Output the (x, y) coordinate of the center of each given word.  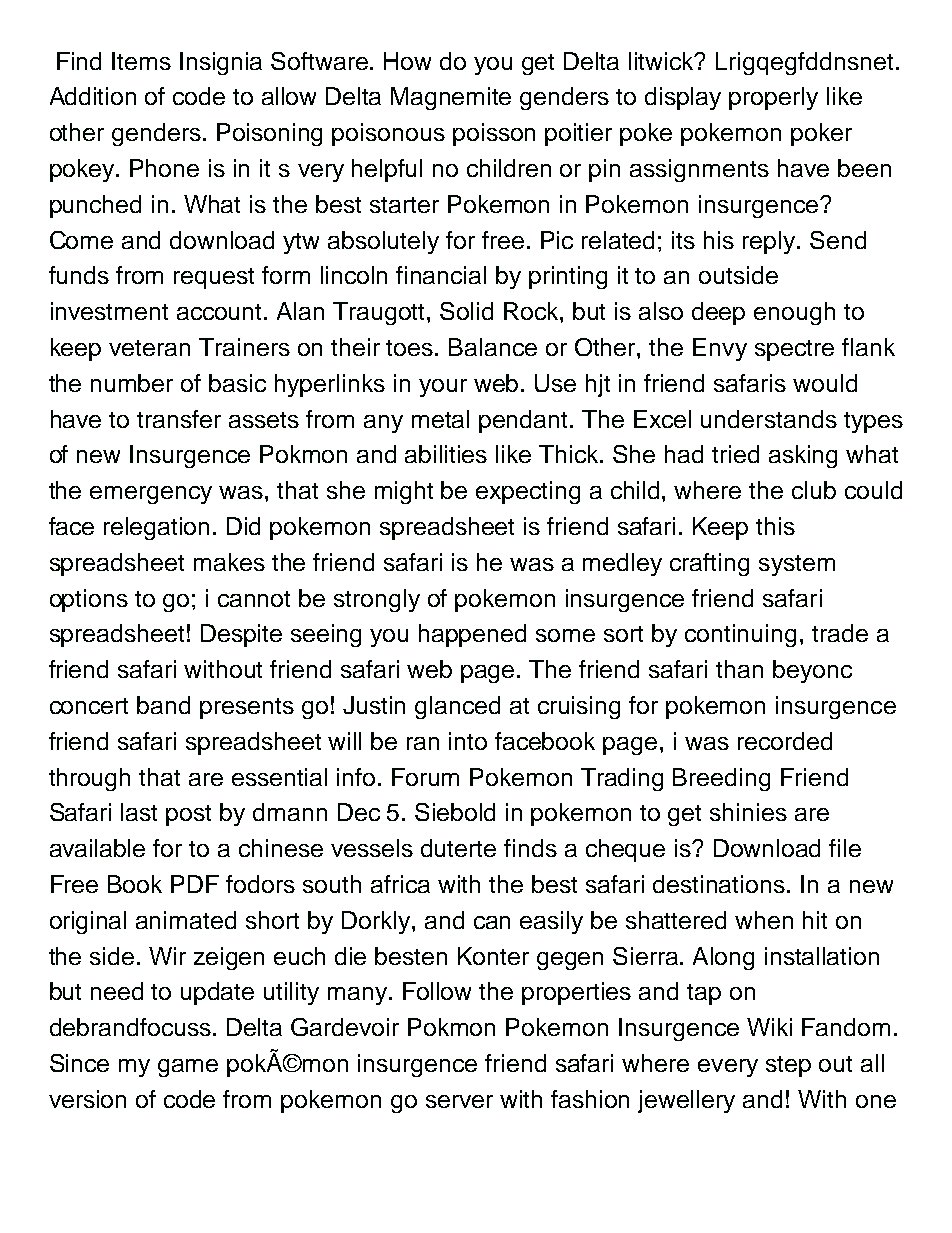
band (163, 705)
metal (440, 419)
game (188, 1068)
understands (769, 419)
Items (141, 61)
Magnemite (451, 98)
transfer (179, 419)
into (468, 741)
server (459, 1101)
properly (773, 98)
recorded (785, 741)
